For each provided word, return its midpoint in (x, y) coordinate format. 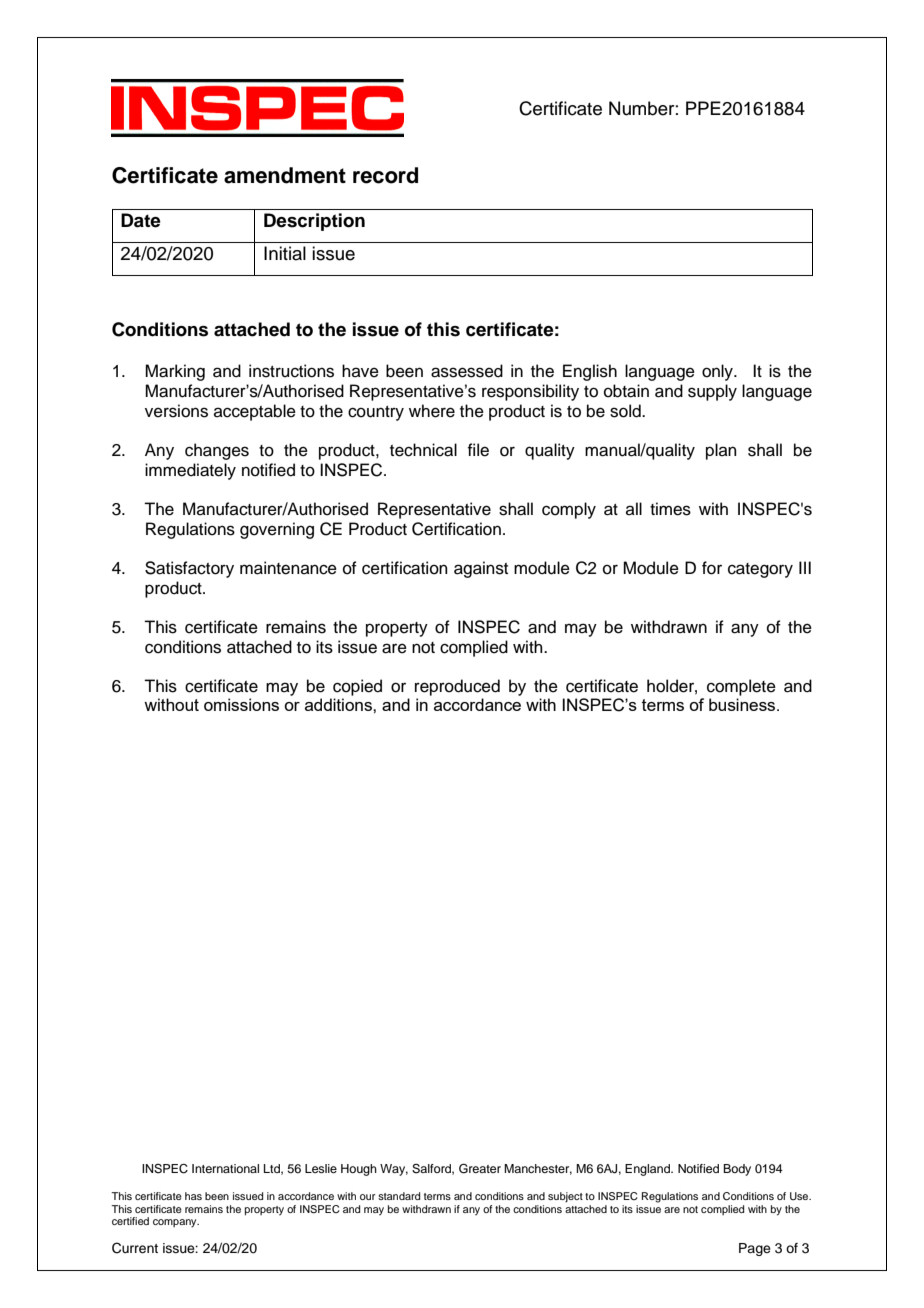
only (718, 372)
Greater (480, 1169)
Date (141, 220)
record (385, 175)
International (225, 1168)
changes (217, 451)
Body (737, 1170)
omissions (241, 704)
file (478, 450)
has (193, 1196)
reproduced (457, 687)
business (743, 704)
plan (721, 451)
